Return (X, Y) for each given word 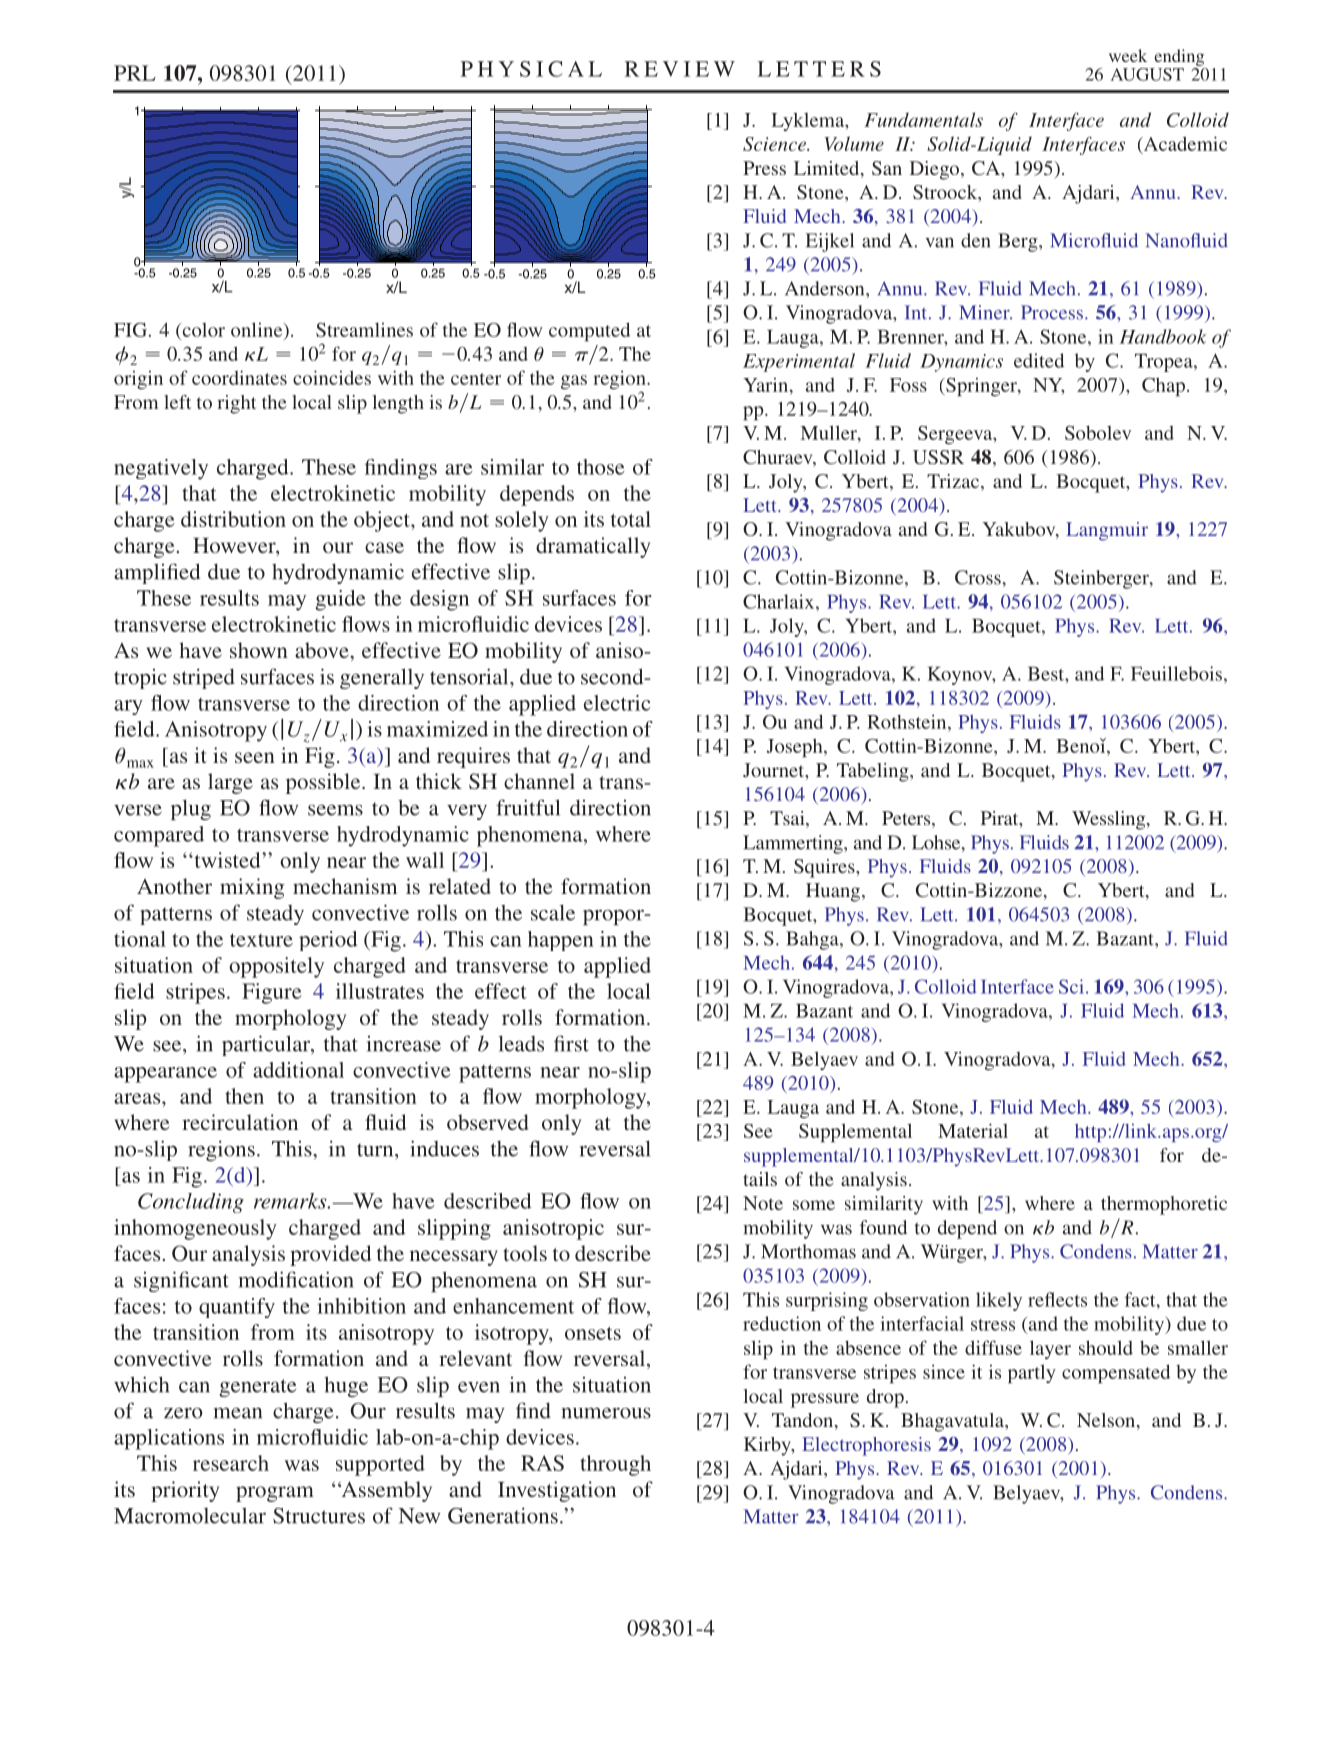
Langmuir (1107, 531)
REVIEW (680, 69)
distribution (233, 519)
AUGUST (1147, 74)
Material (973, 1130)
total (631, 519)
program (275, 1494)
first (571, 1043)
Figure (272, 993)
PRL (135, 73)
